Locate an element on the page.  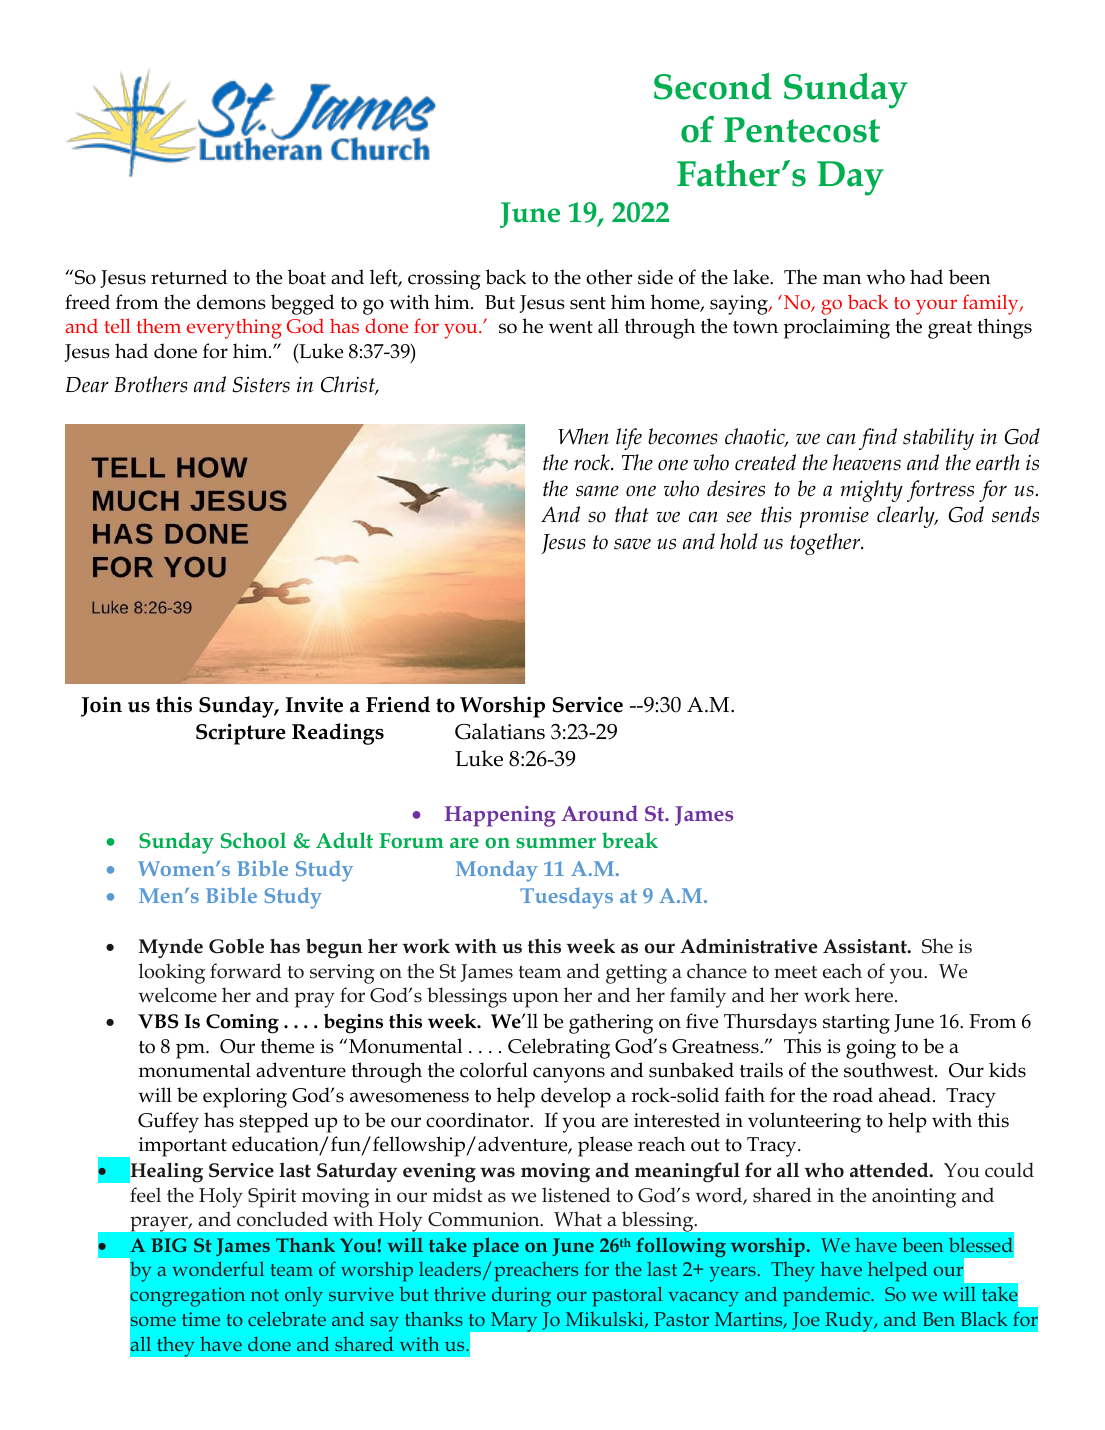
When is located at coordinates (583, 436).
